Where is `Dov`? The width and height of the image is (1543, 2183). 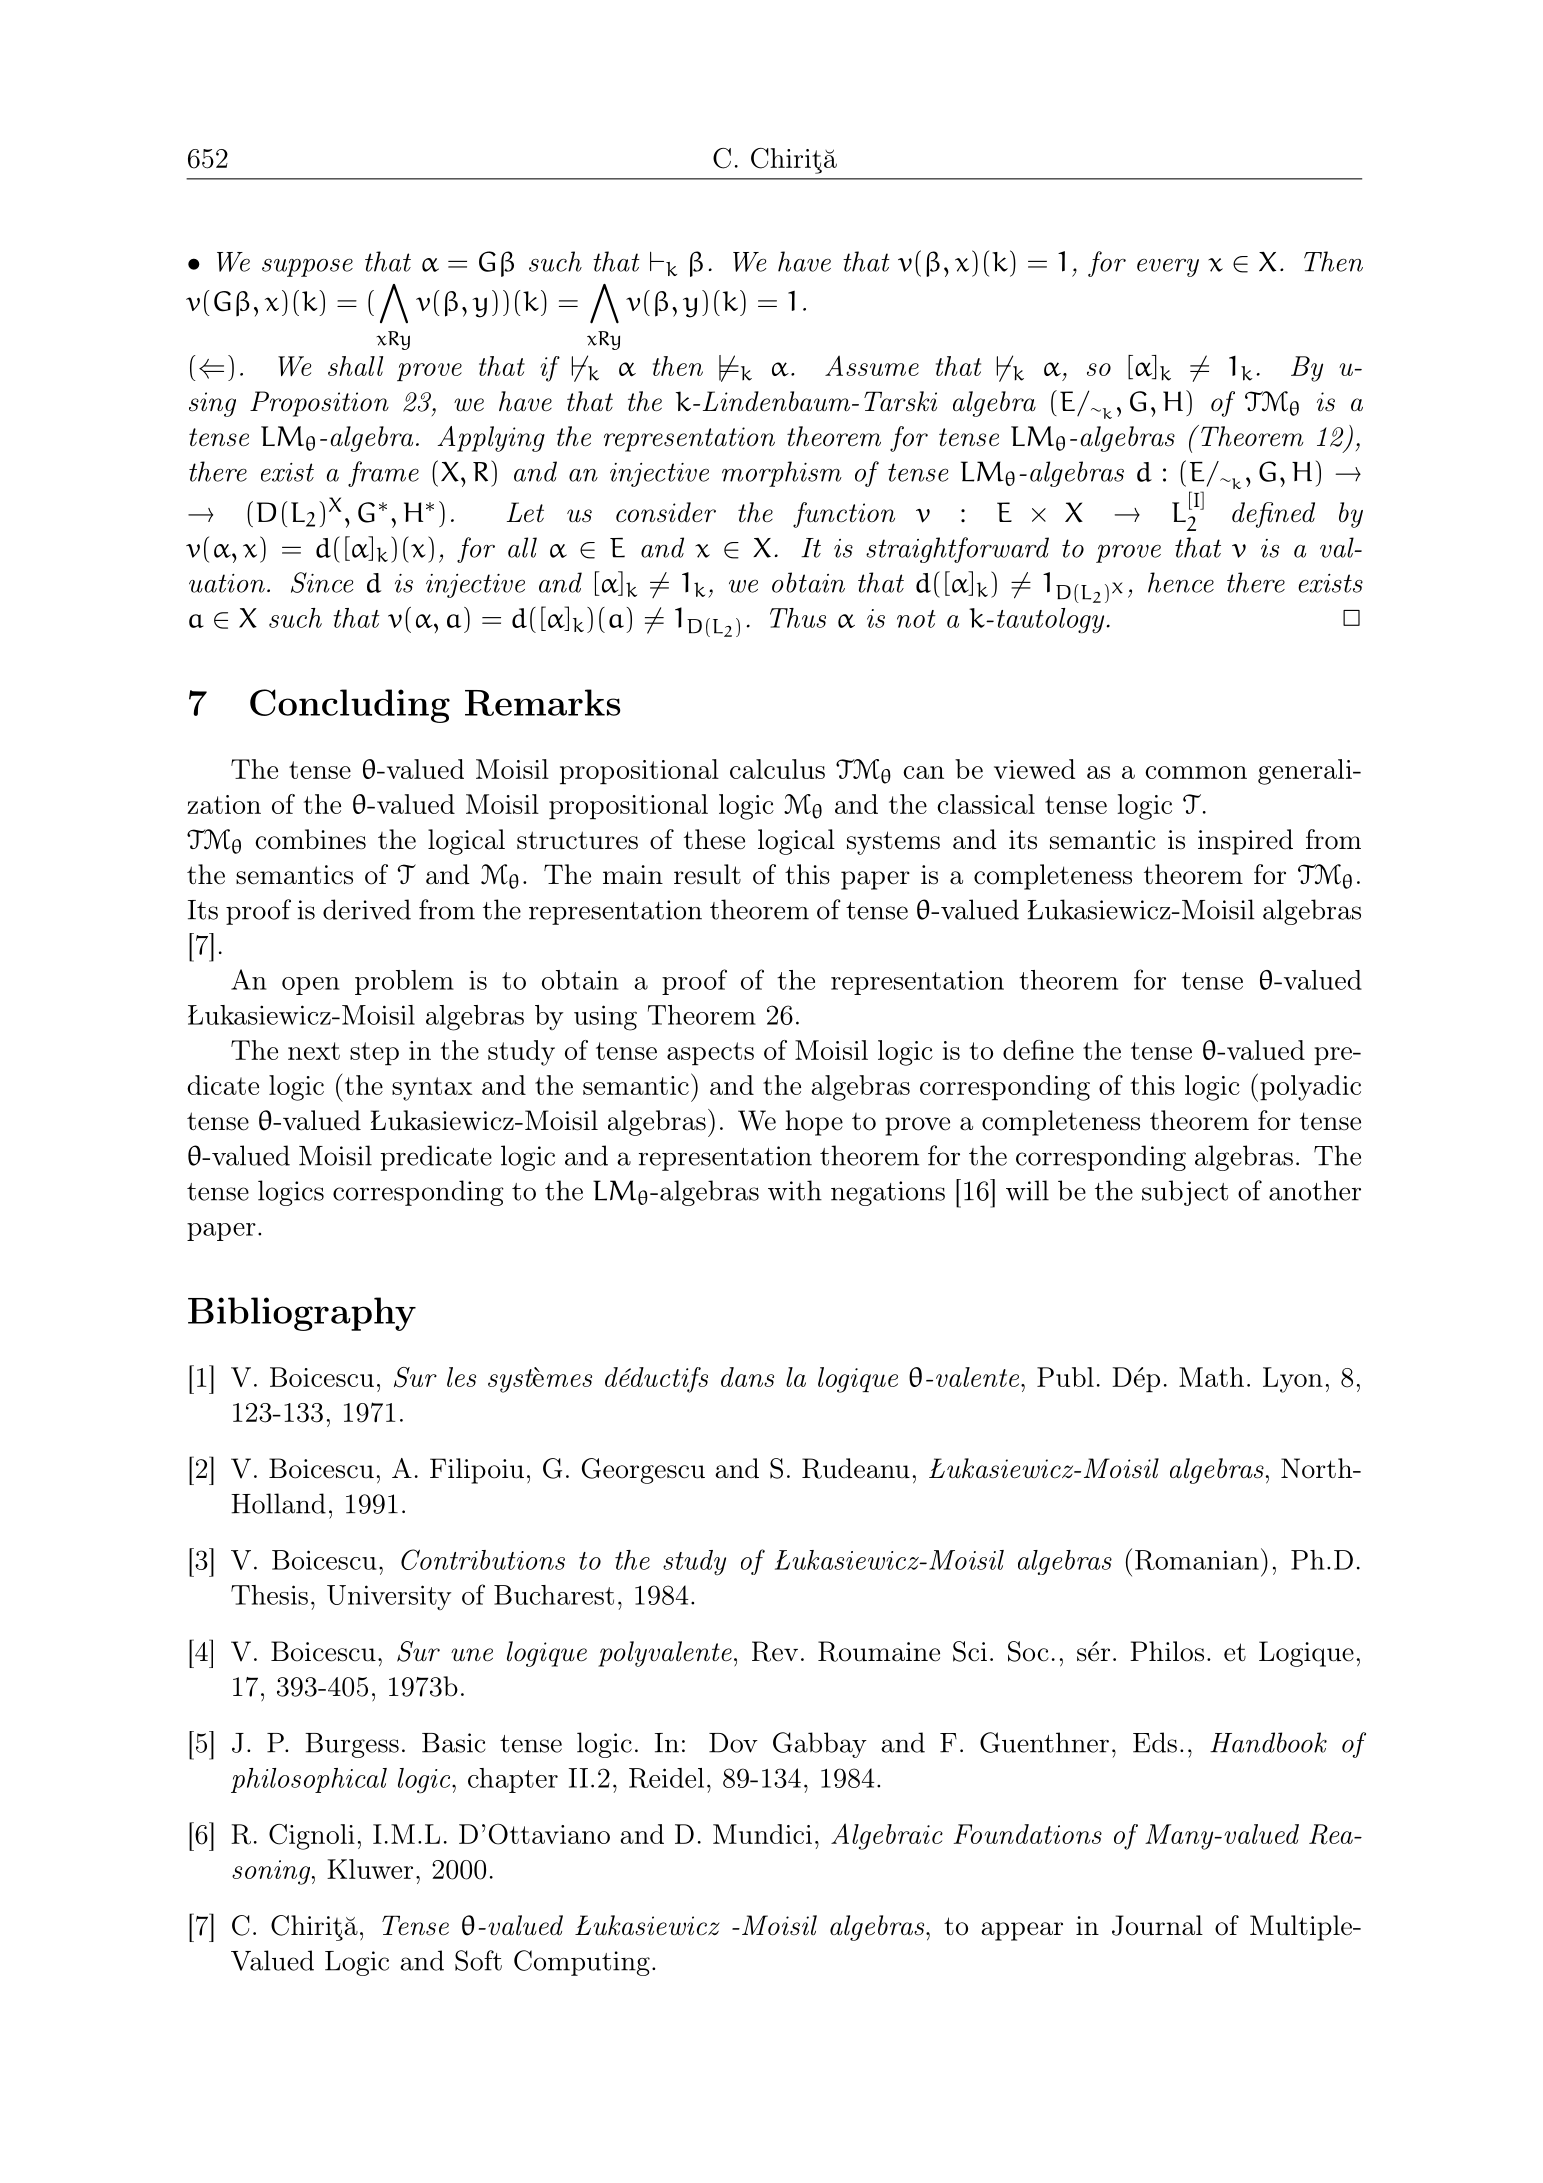 Dov is located at coordinates (733, 1743).
